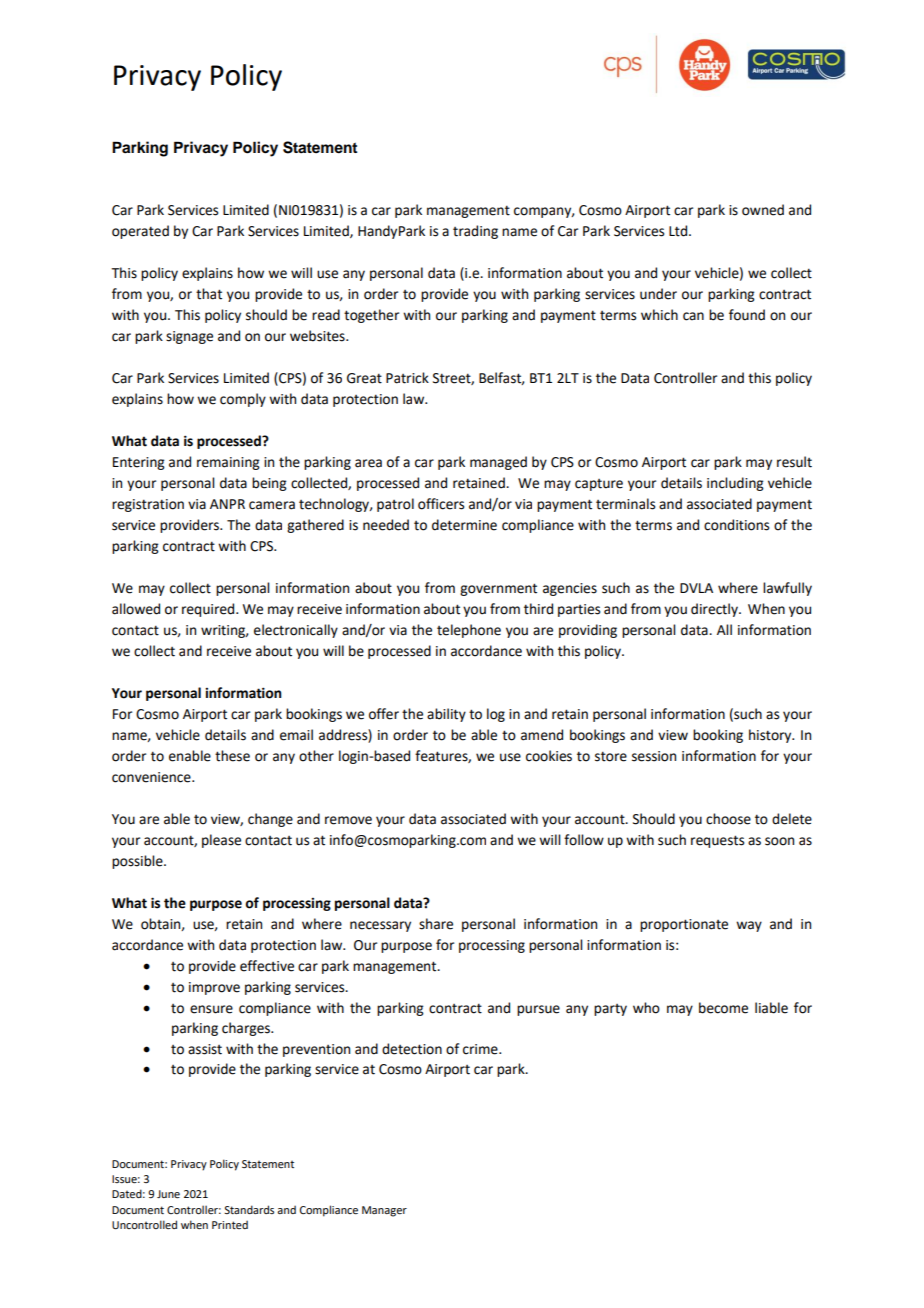 The width and height of the screenshot is (924, 1308). What do you see at coordinates (498, 463) in the screenshot?
I see `managed` at bounding box center [498, 463].
